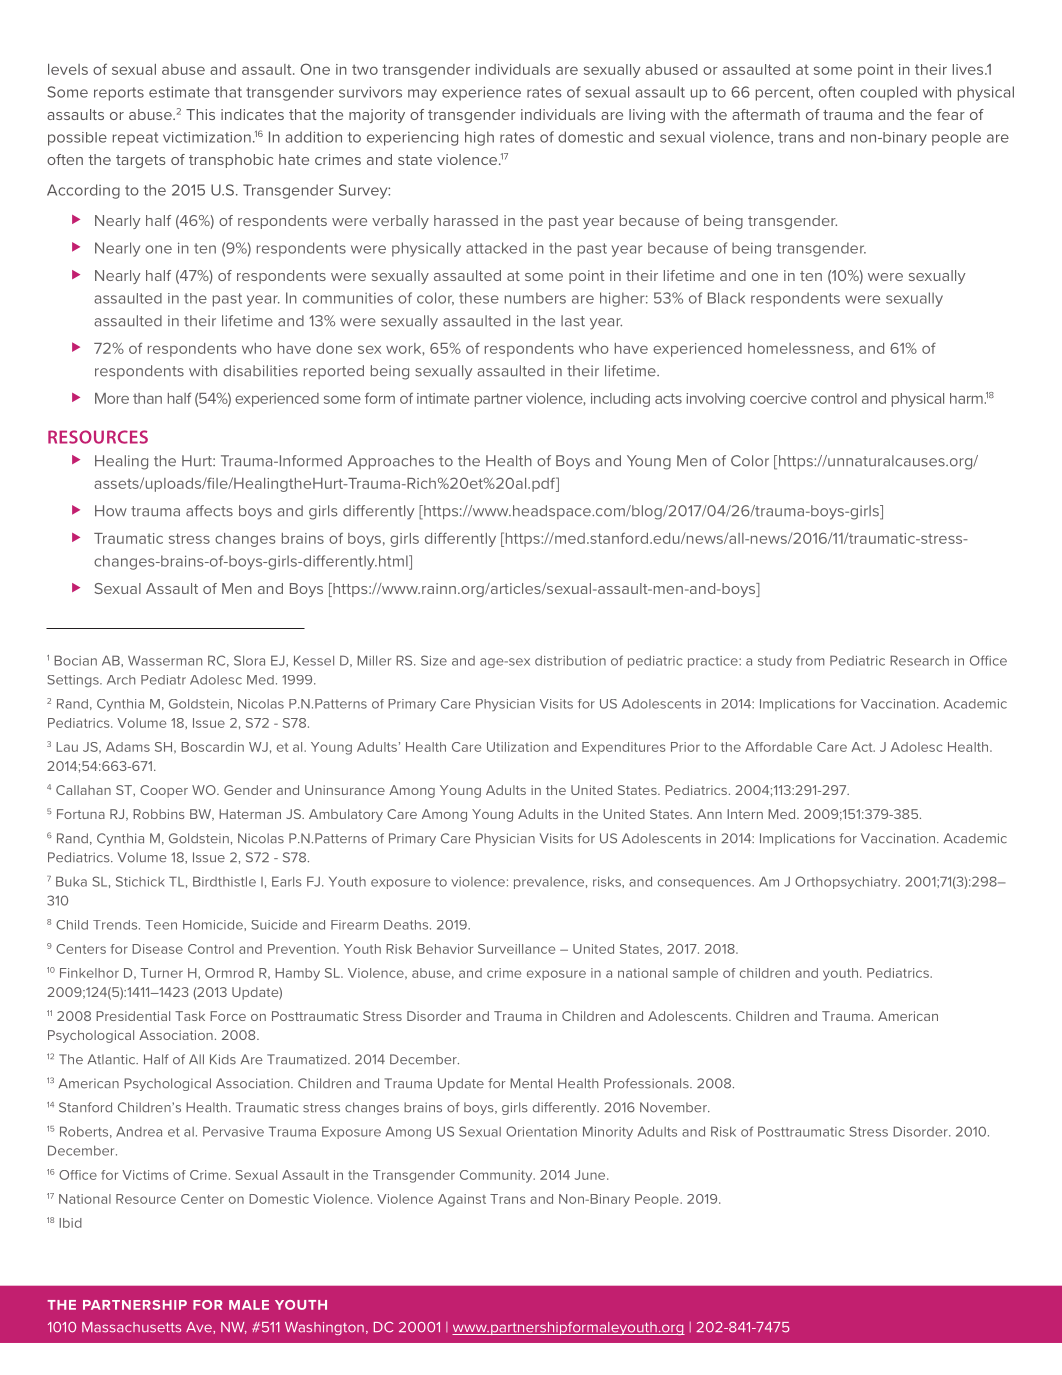  I want to click on Utilization, so click(517, 747).
